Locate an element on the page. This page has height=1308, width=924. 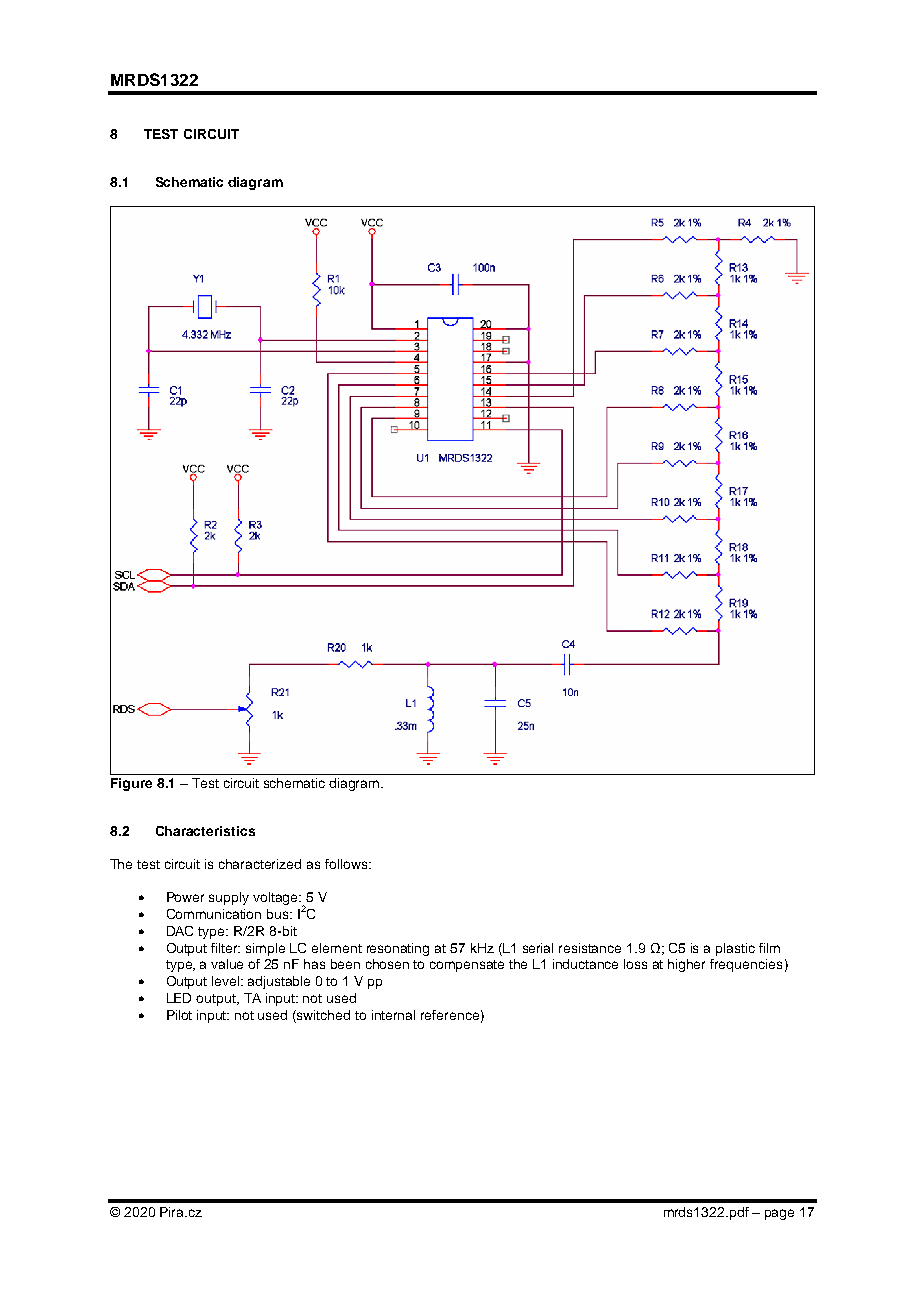
higher is located at coordinates (686, 965).
